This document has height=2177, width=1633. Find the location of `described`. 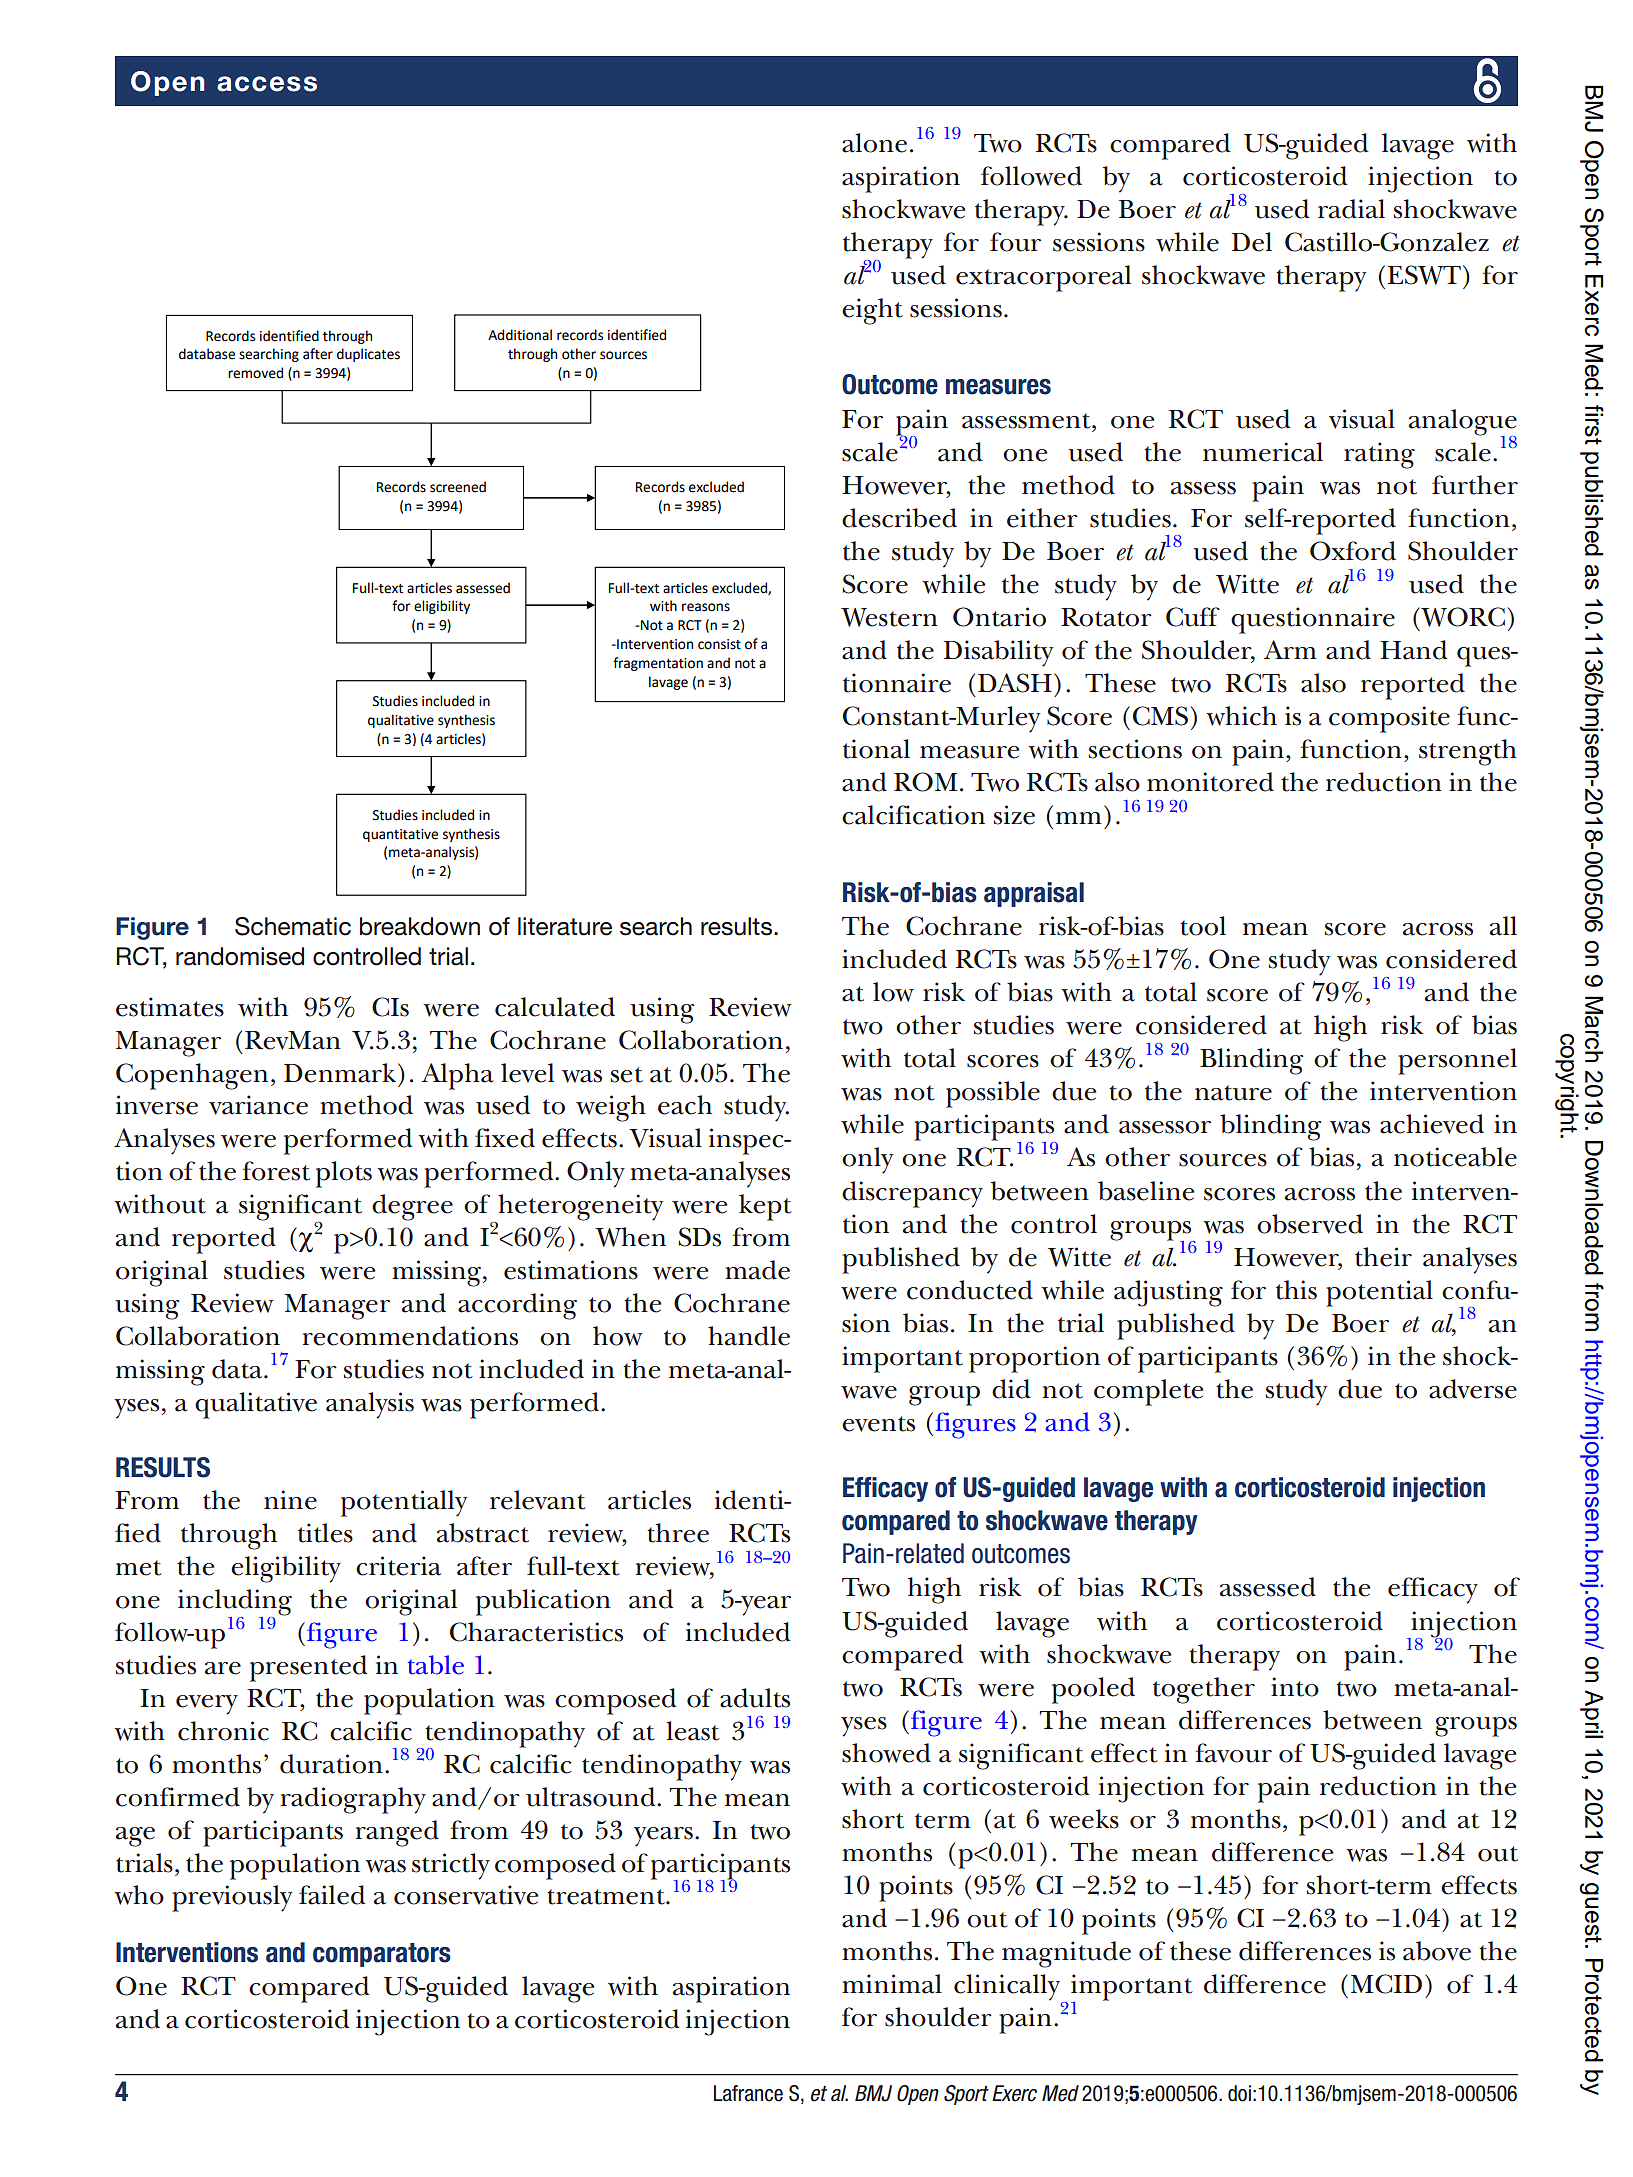

described is located at coordinates (899, 518).
